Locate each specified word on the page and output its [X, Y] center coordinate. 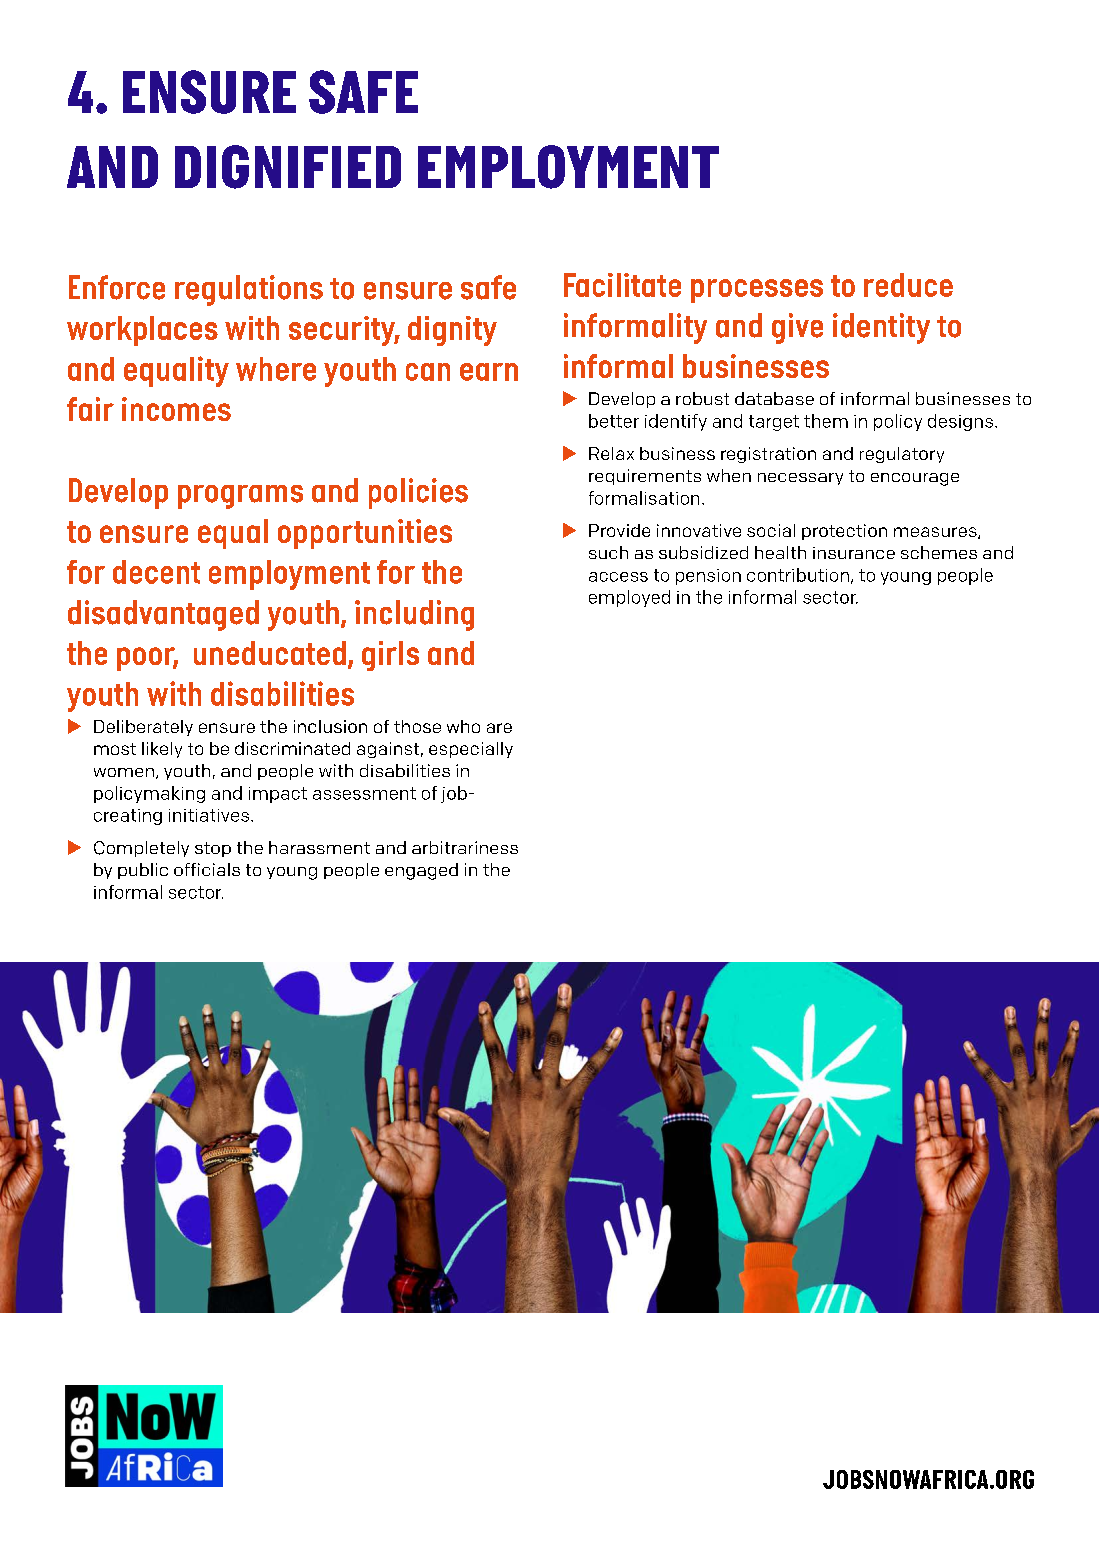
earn [489, 372]
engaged [421, 871]
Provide [619, 530]
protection [844, 532]
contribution [798, 575]
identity [881, 328]
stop [213, 849]
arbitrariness [465, 847]
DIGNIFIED [288, 167]
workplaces [142, 331]
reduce [908, 285]
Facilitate [622, 285]
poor [147, 659]
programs [240, 497]
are [499, 728]
